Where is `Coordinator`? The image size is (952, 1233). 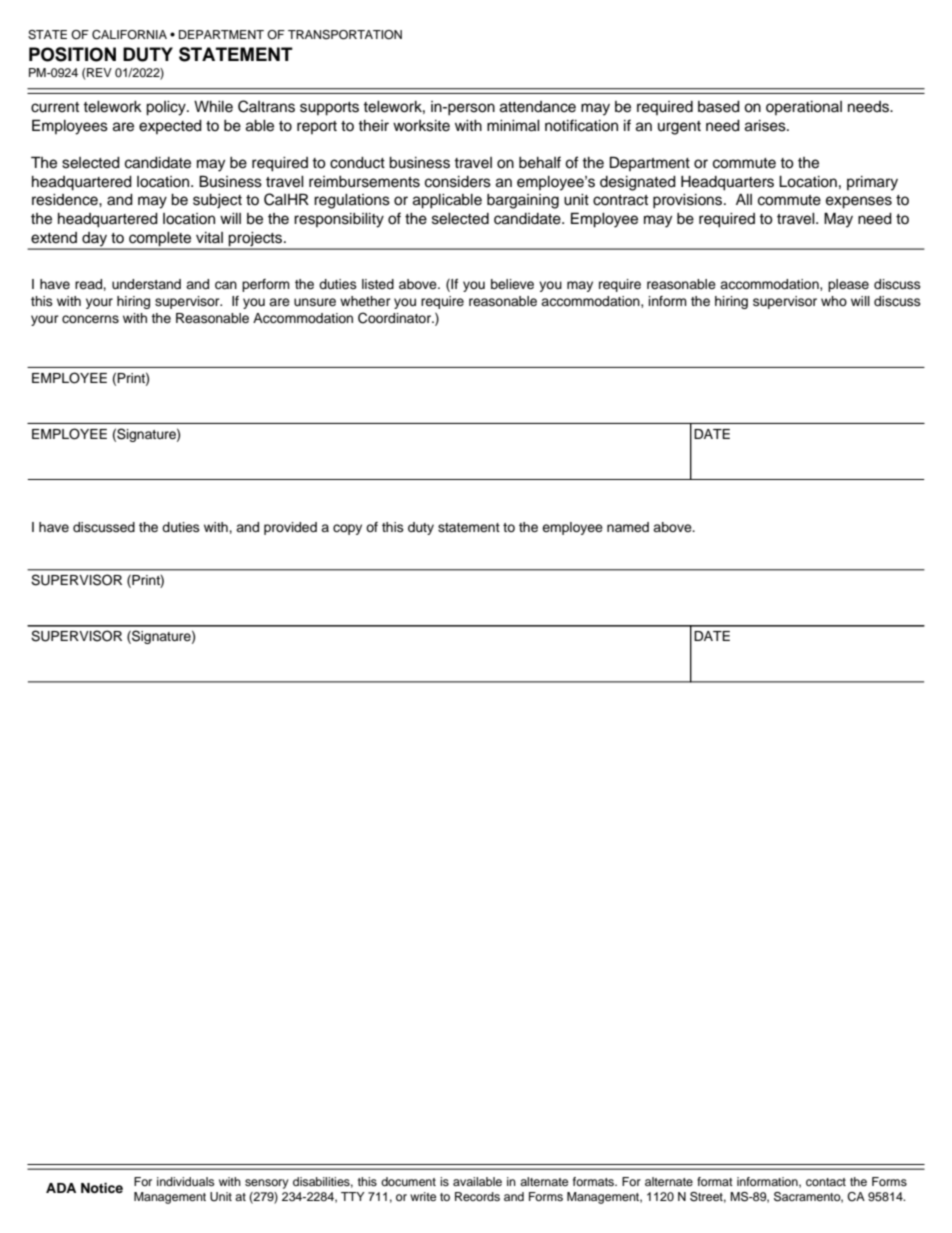
Coordinator is located at coordinates (396, 318).
